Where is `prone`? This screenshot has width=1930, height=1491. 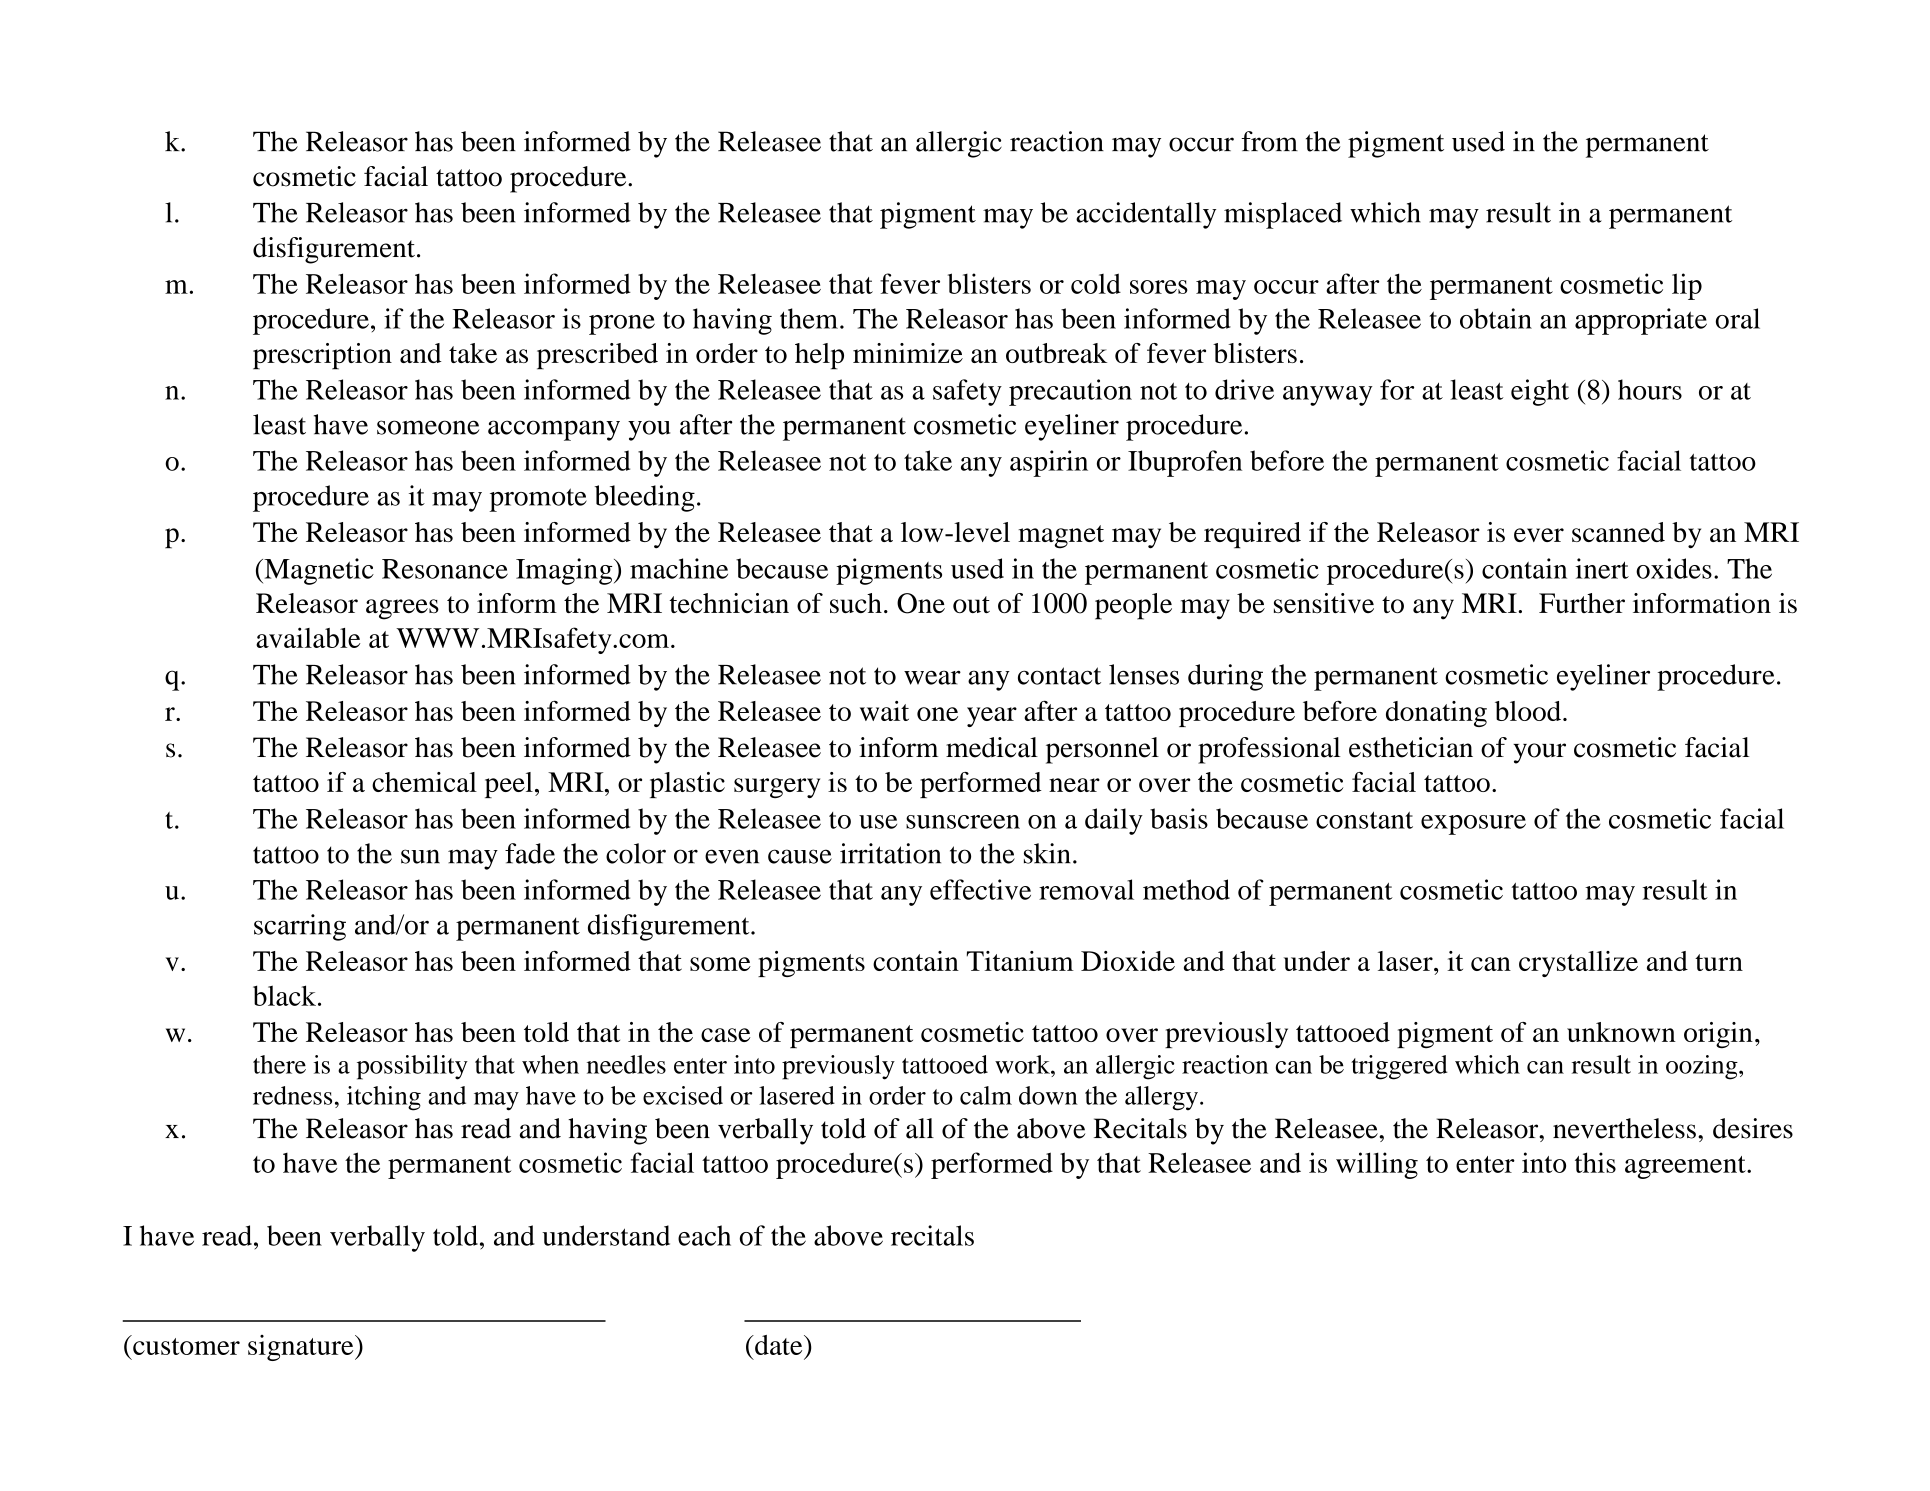 prone is located at coordinates (622, 325).
